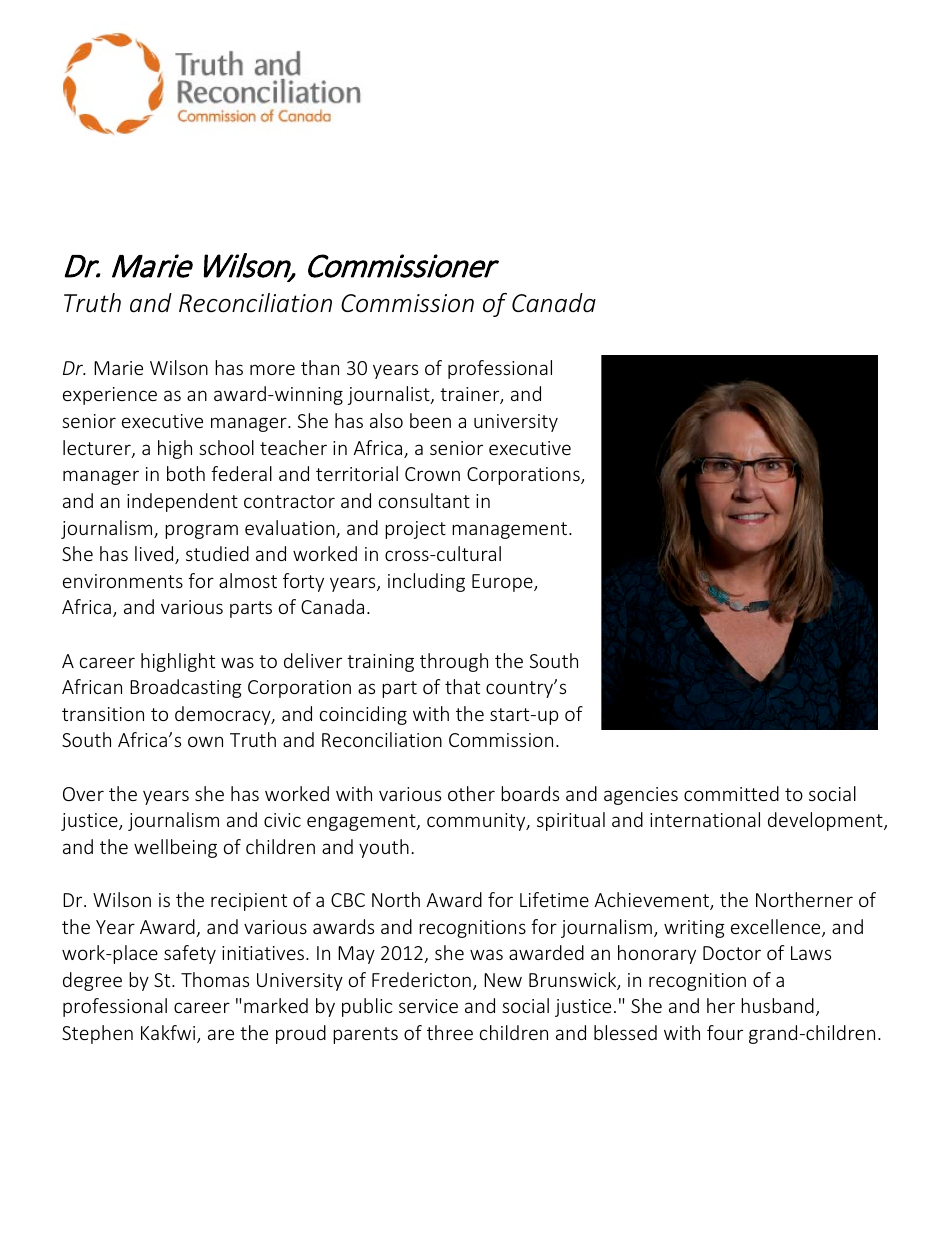  I want to click on service, so click(428, 1006).
